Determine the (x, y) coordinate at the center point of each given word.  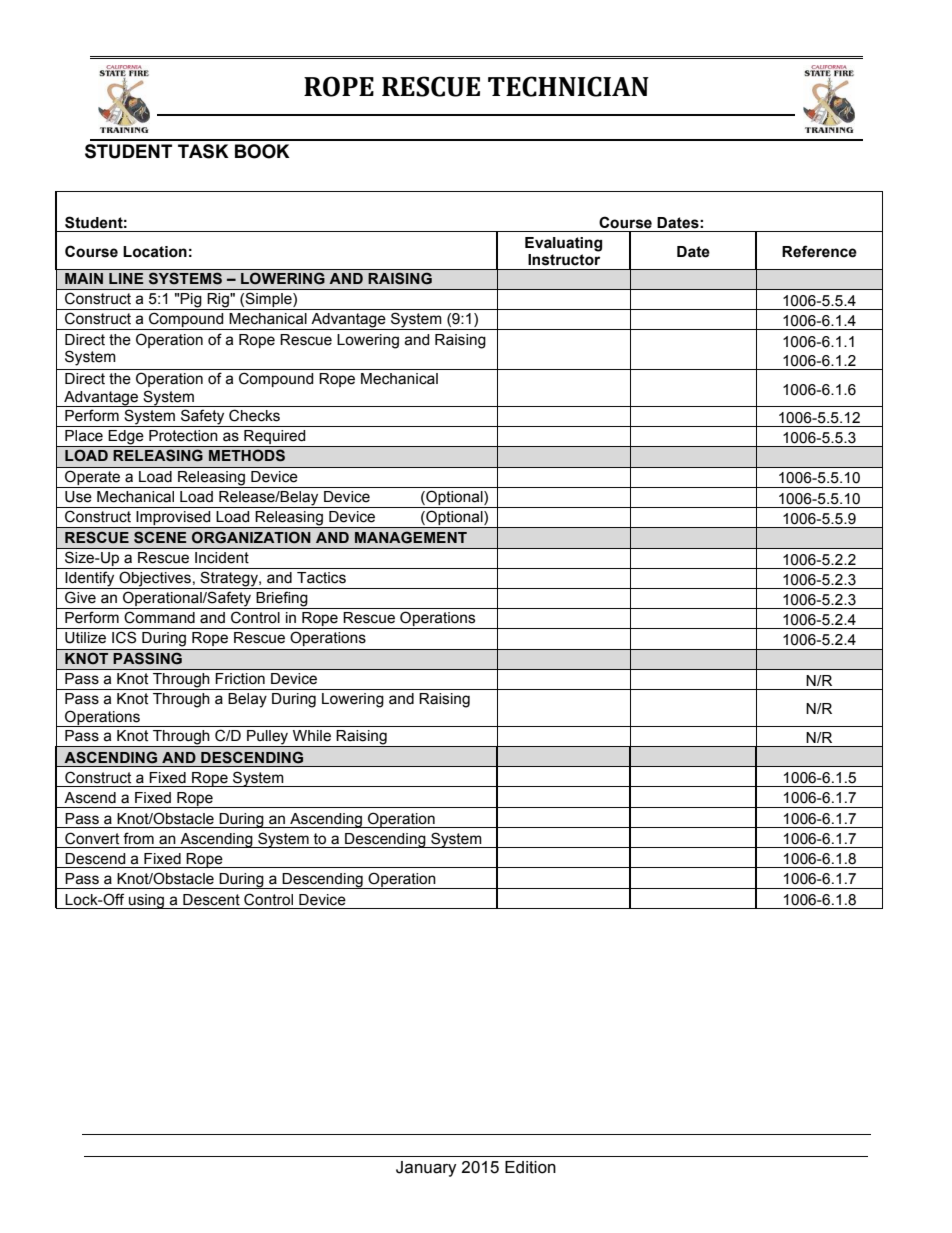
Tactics (321, 578)
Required (275, 438)
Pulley (268, 738)
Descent (211, 900)
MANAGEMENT (411, 537)
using (147, 901)
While (312, 736)
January (426, 1169)
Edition (530, 1167)
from (138, 838)
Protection (183, 436)
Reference (819, 251)
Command (159, 617)
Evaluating (563, 244)
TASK (203, 151)
